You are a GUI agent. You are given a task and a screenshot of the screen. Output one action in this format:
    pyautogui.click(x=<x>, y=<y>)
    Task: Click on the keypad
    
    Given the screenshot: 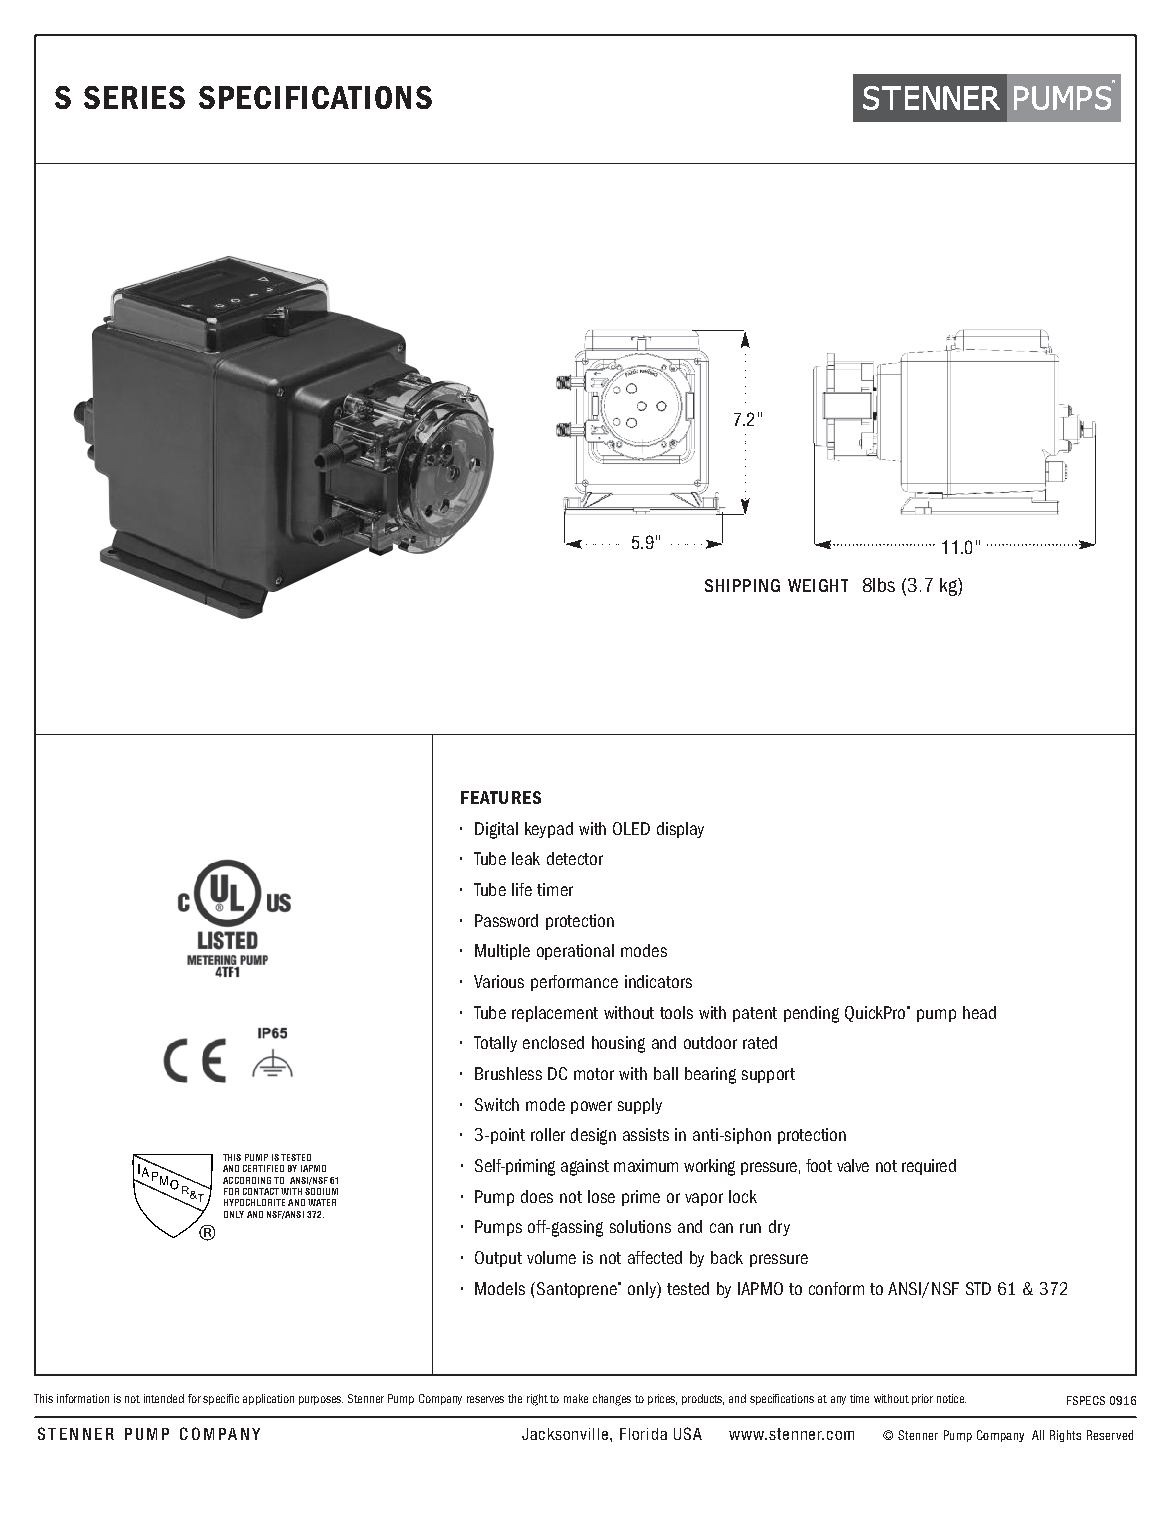 What is the action you would take?
    pyautogui.click(x=549, y=830)
